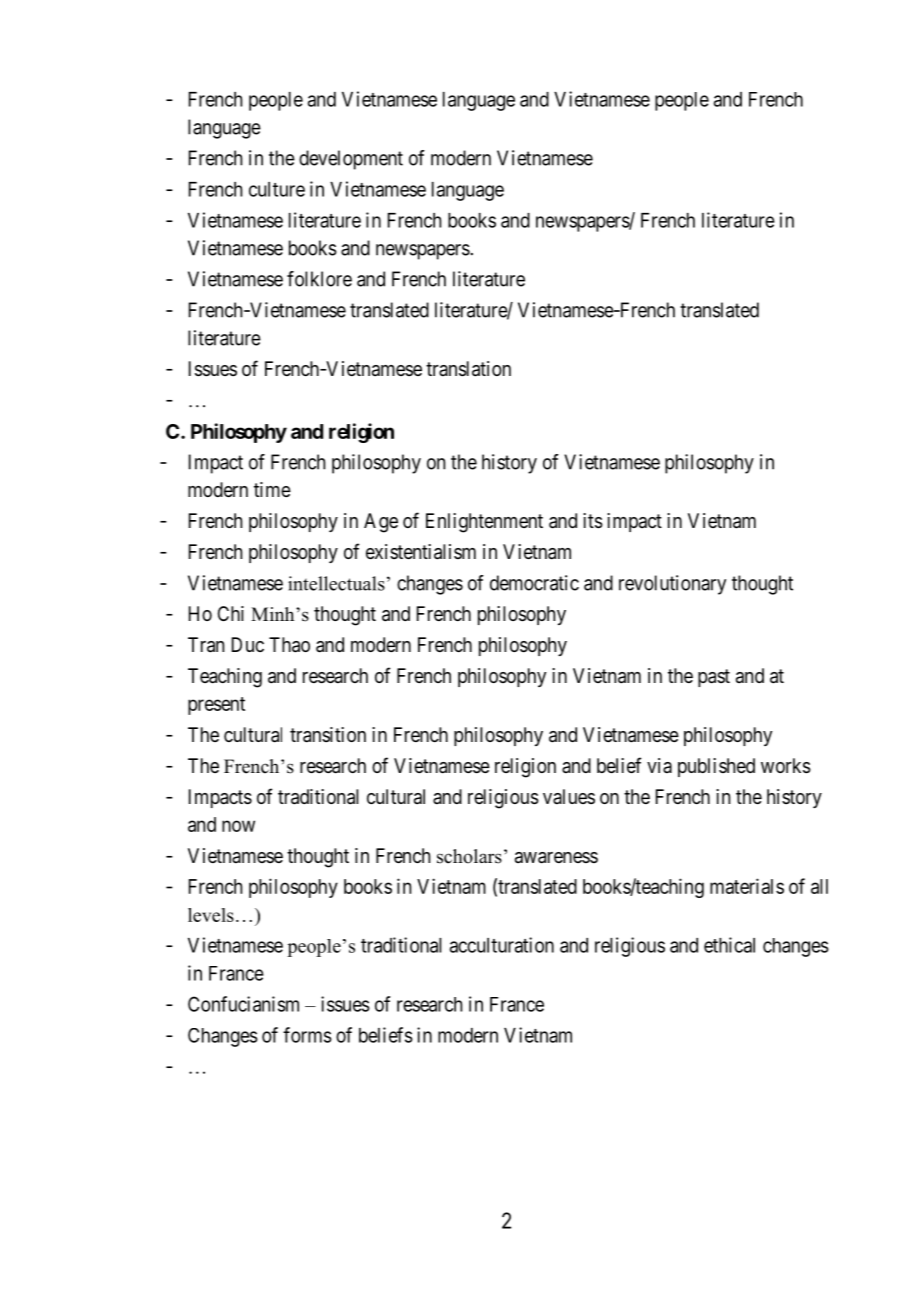 The width and height of the page is (924, 1309). What do you see at coordinates (534, 583) in the page?
I see `democratic` at bounding box center [534, 583].
